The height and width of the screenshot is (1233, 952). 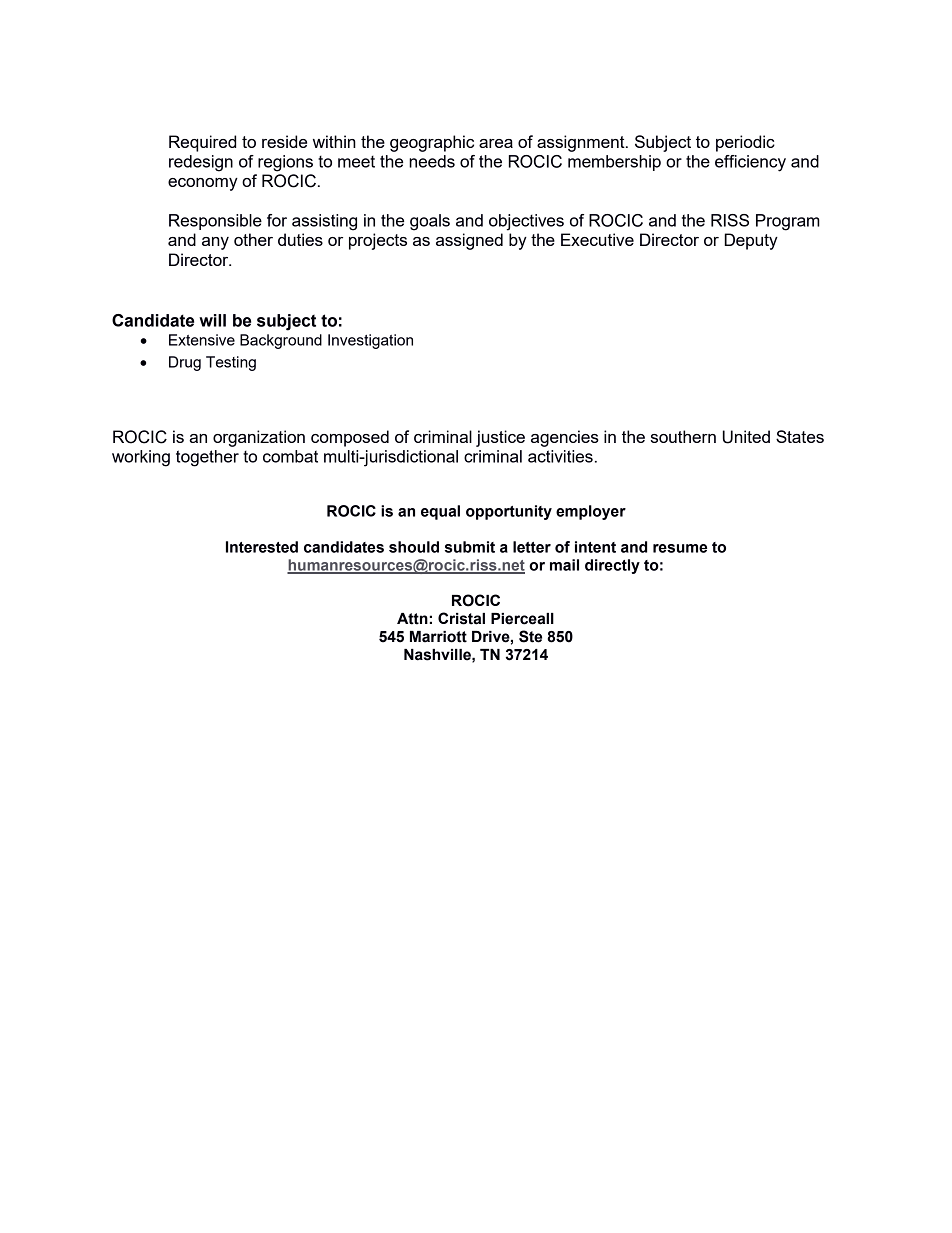 What do you see at coordinates (440, 512) in the screenshot?
I see `equal` at bounding box center [440, 512].
